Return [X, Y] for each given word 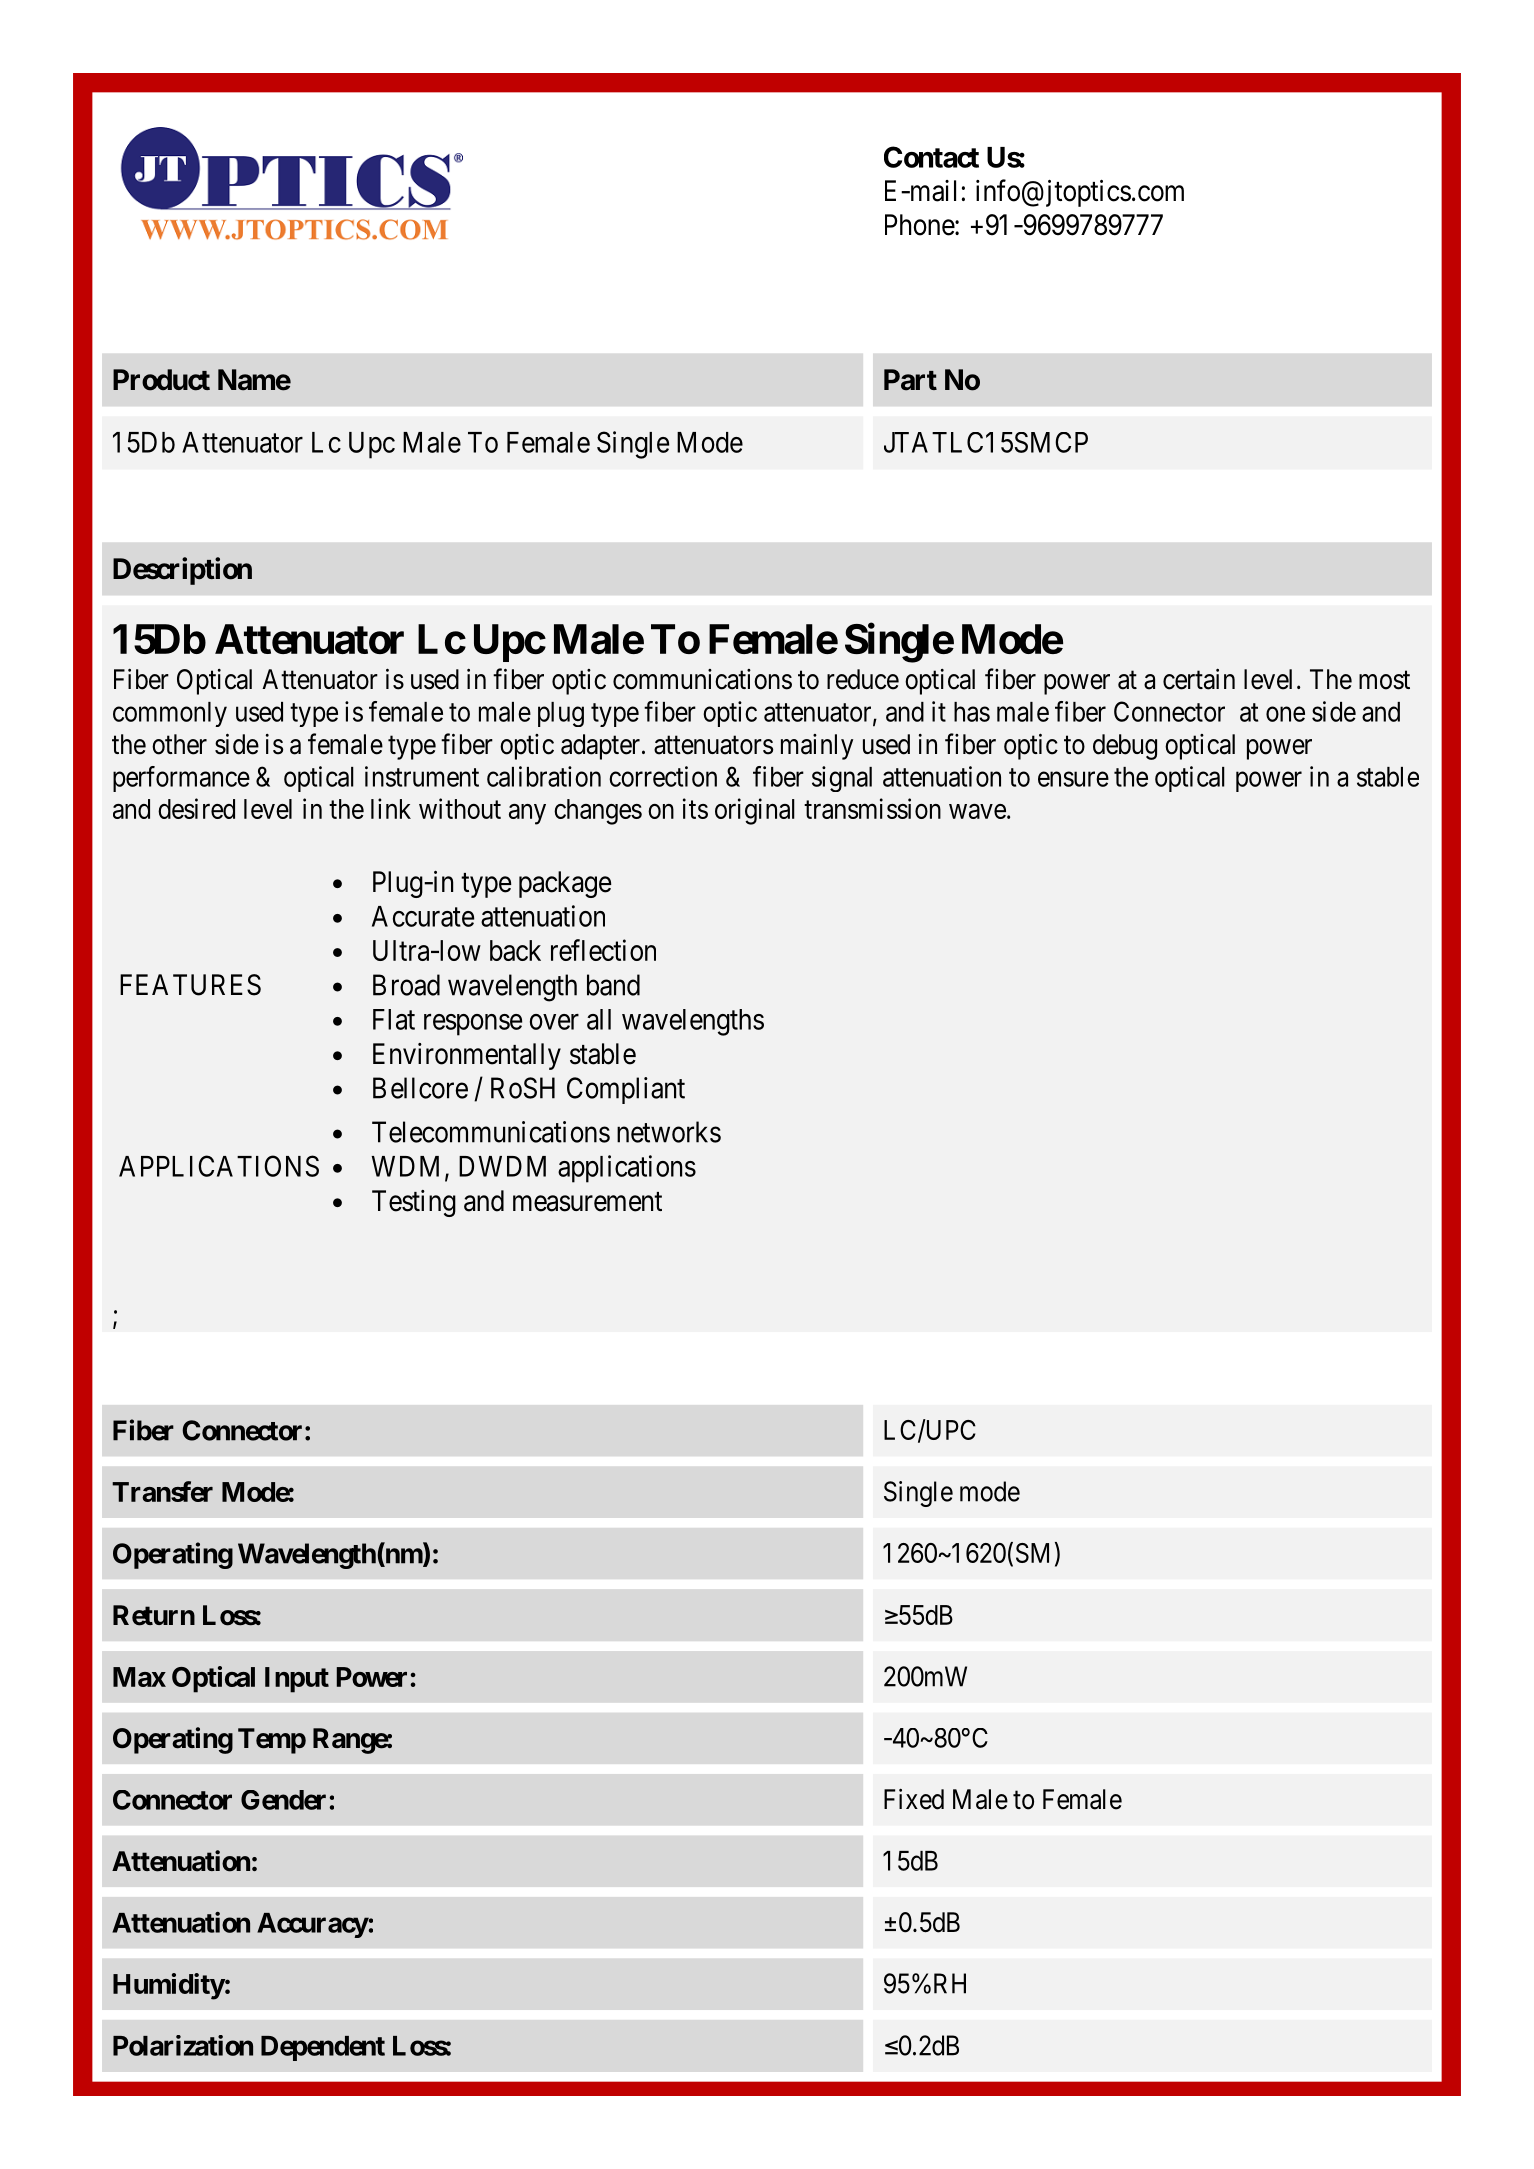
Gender [283, 1800]
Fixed [914, 1799]
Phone [920, 225]
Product [161, 380]
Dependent [323, 2048]
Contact [931, 157]
